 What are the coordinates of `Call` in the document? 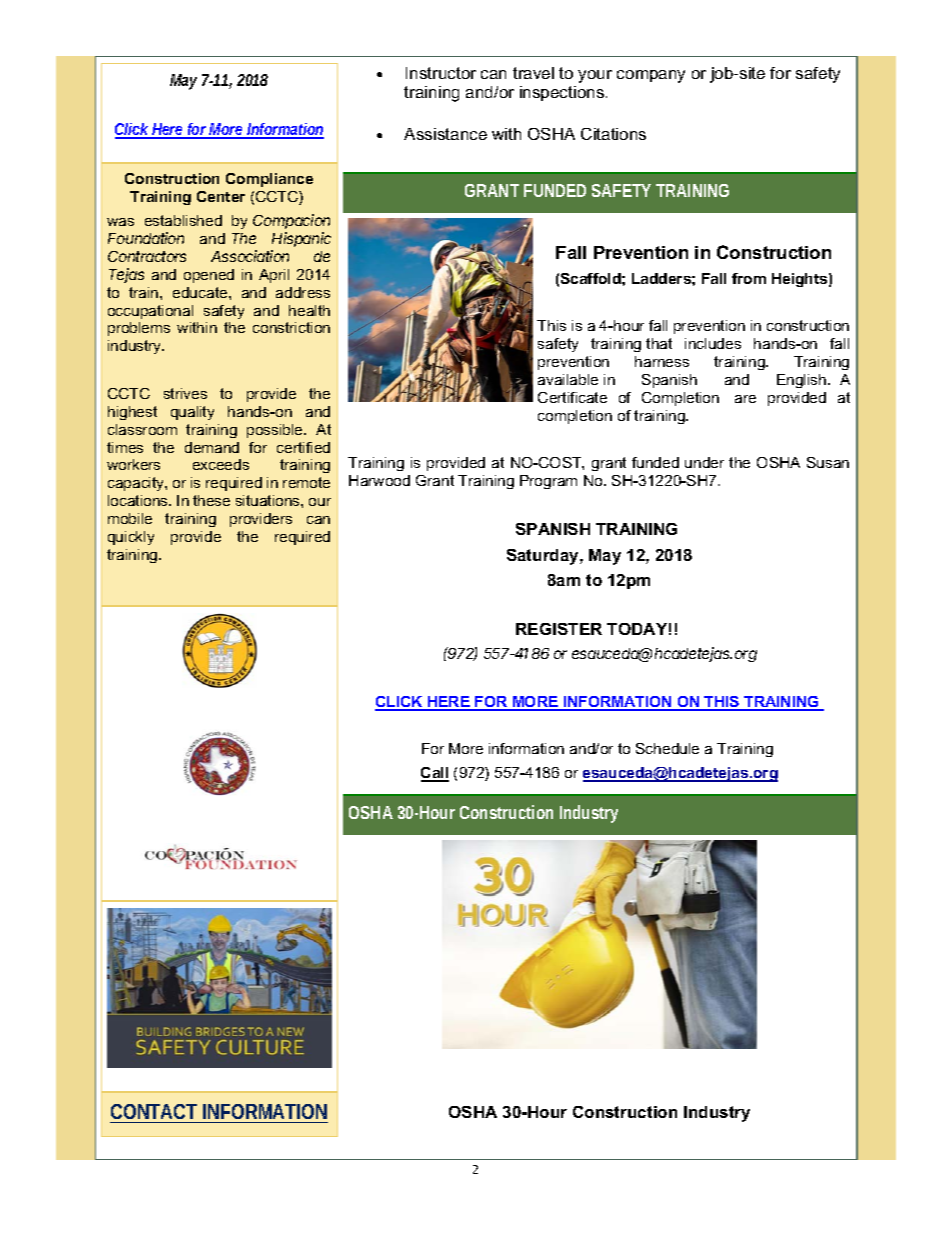 It's located at (435, 774).
